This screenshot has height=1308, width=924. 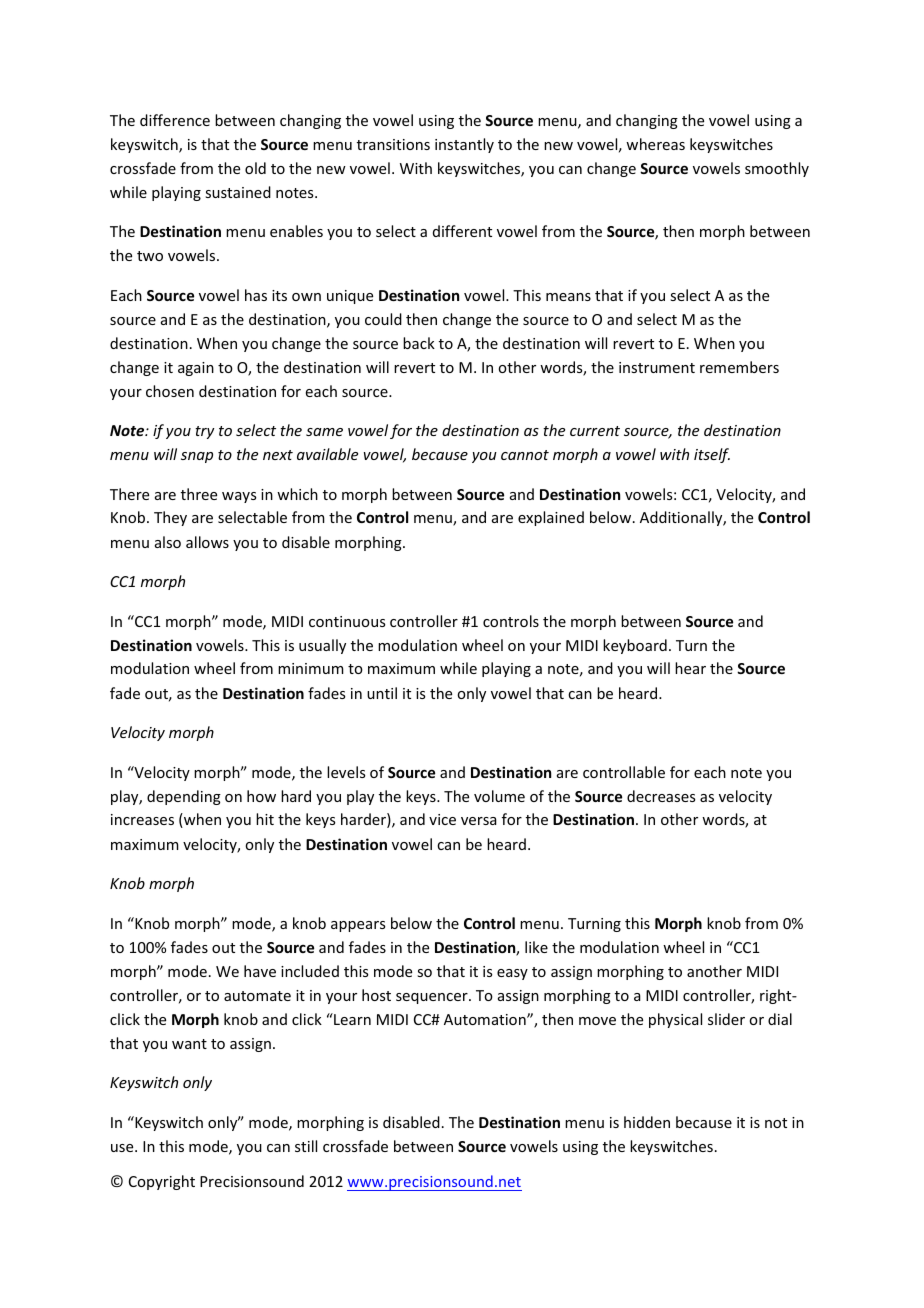 What do you see at coordinates (712, 455) in the screenshot?
I see `itself` at bounding box center [712, 455].
